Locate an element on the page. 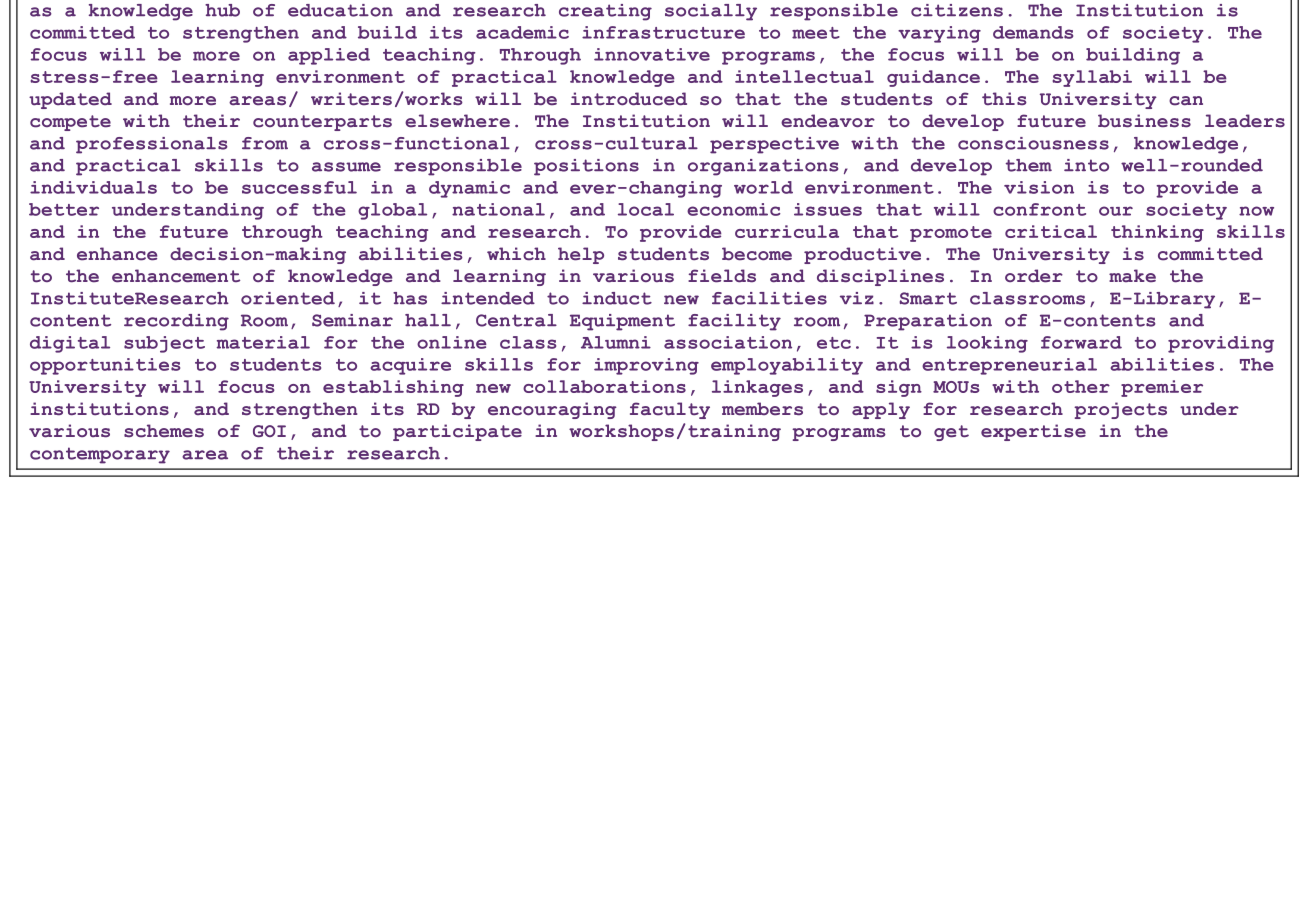  make is located at coordinates (1132, 276).
